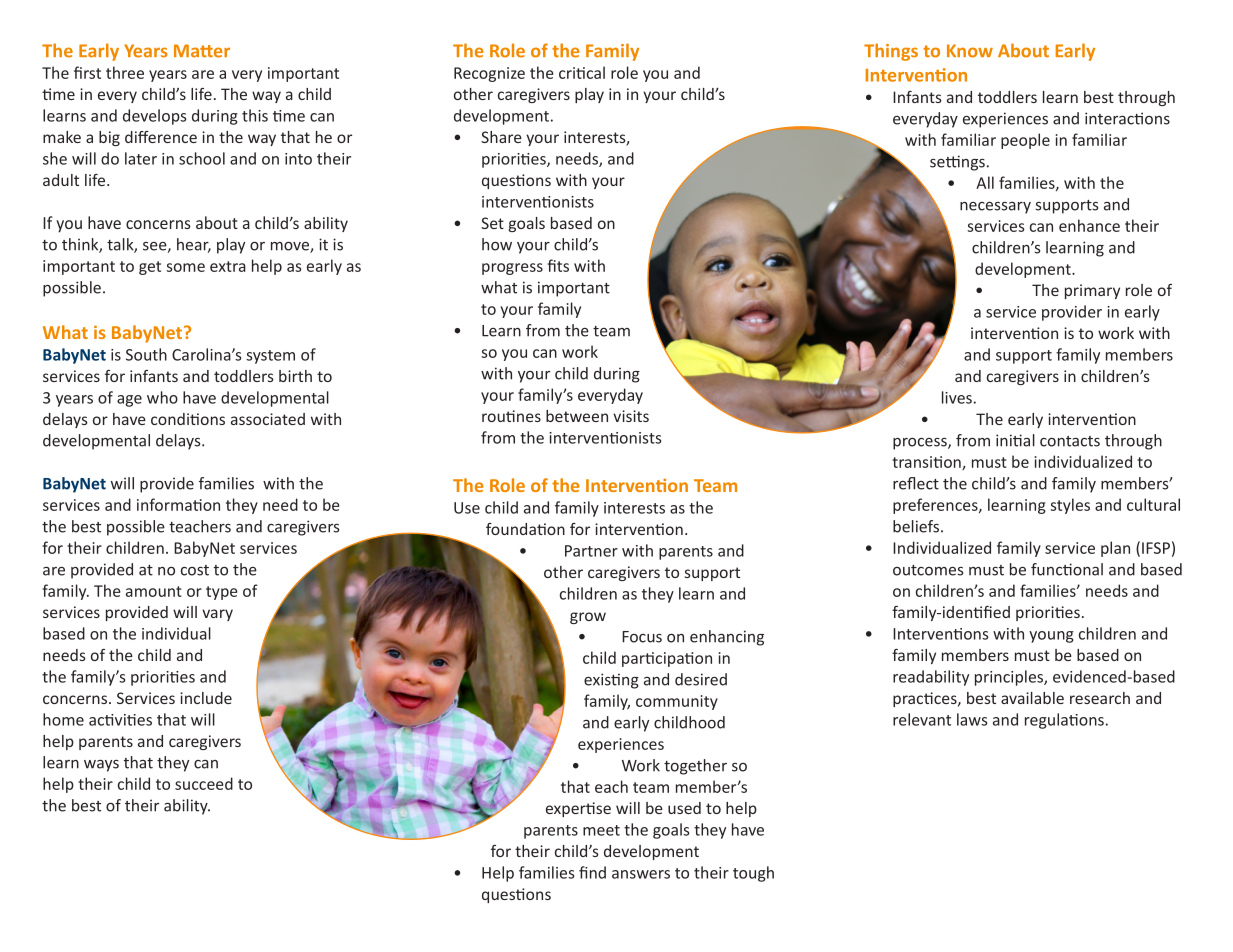  What do you see at coordinates (970, 51) in the screenshot?
I see `Know` at bounding box center [970, 51].
